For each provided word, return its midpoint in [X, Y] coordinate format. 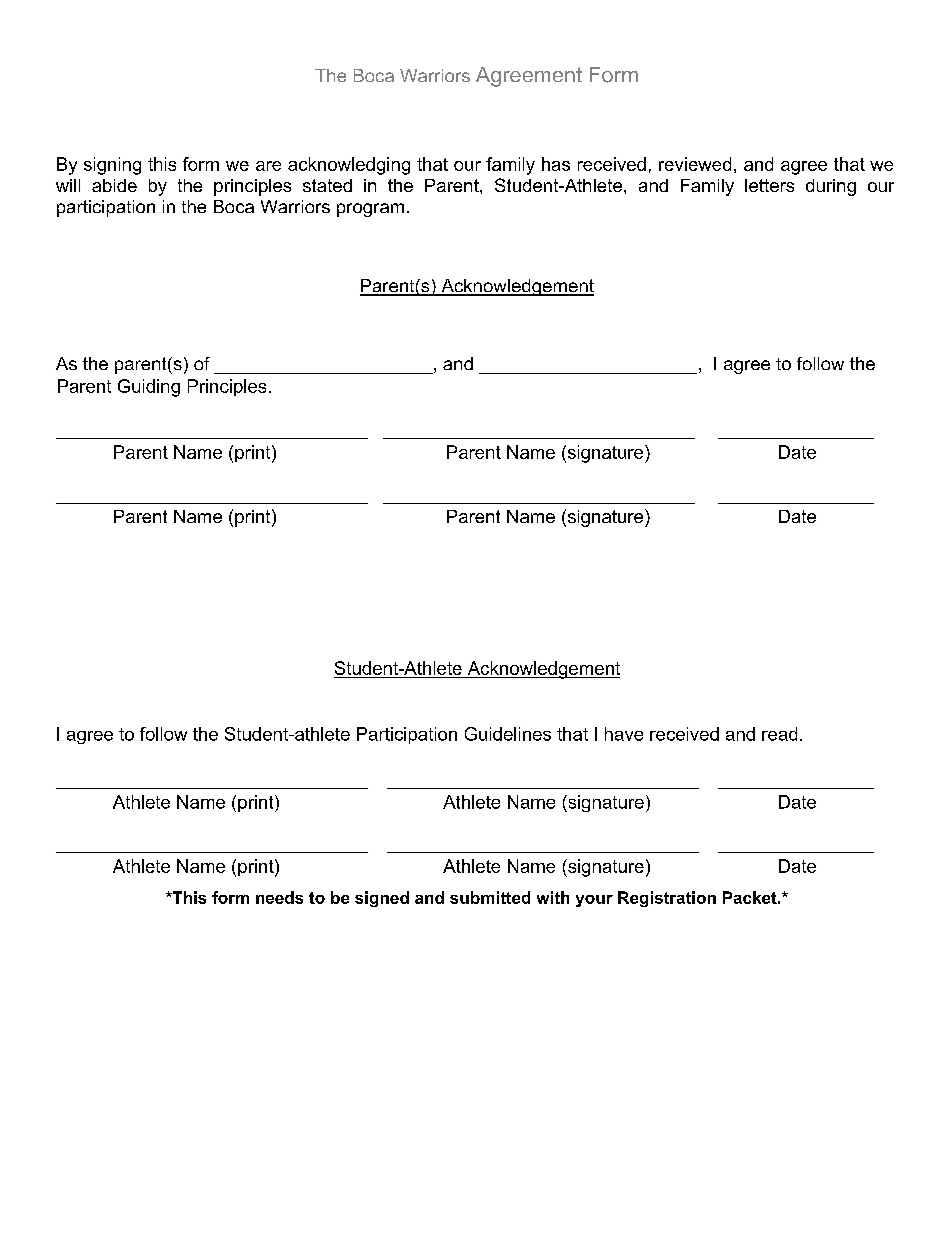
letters [769, 185]
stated [327, 185]
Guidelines [508, 734]
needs [279, 897]
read [779, 734]
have [624, 734]
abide [114, 185]
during [831, 187]
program [370, 210]
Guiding [149, 388]
